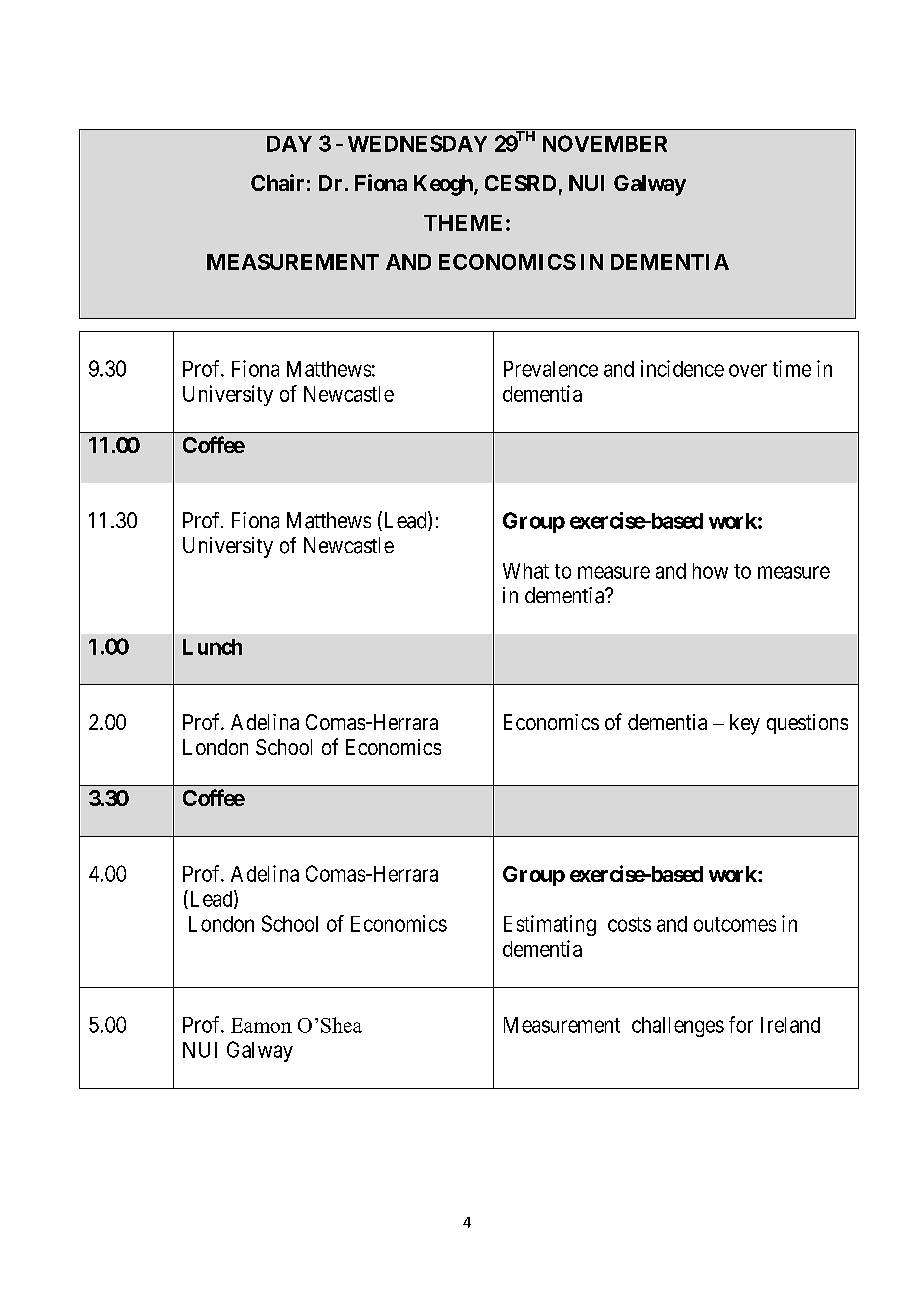 The height and width of the page is (1308, 924). I want to click on Lunch, so click(212, 647).
